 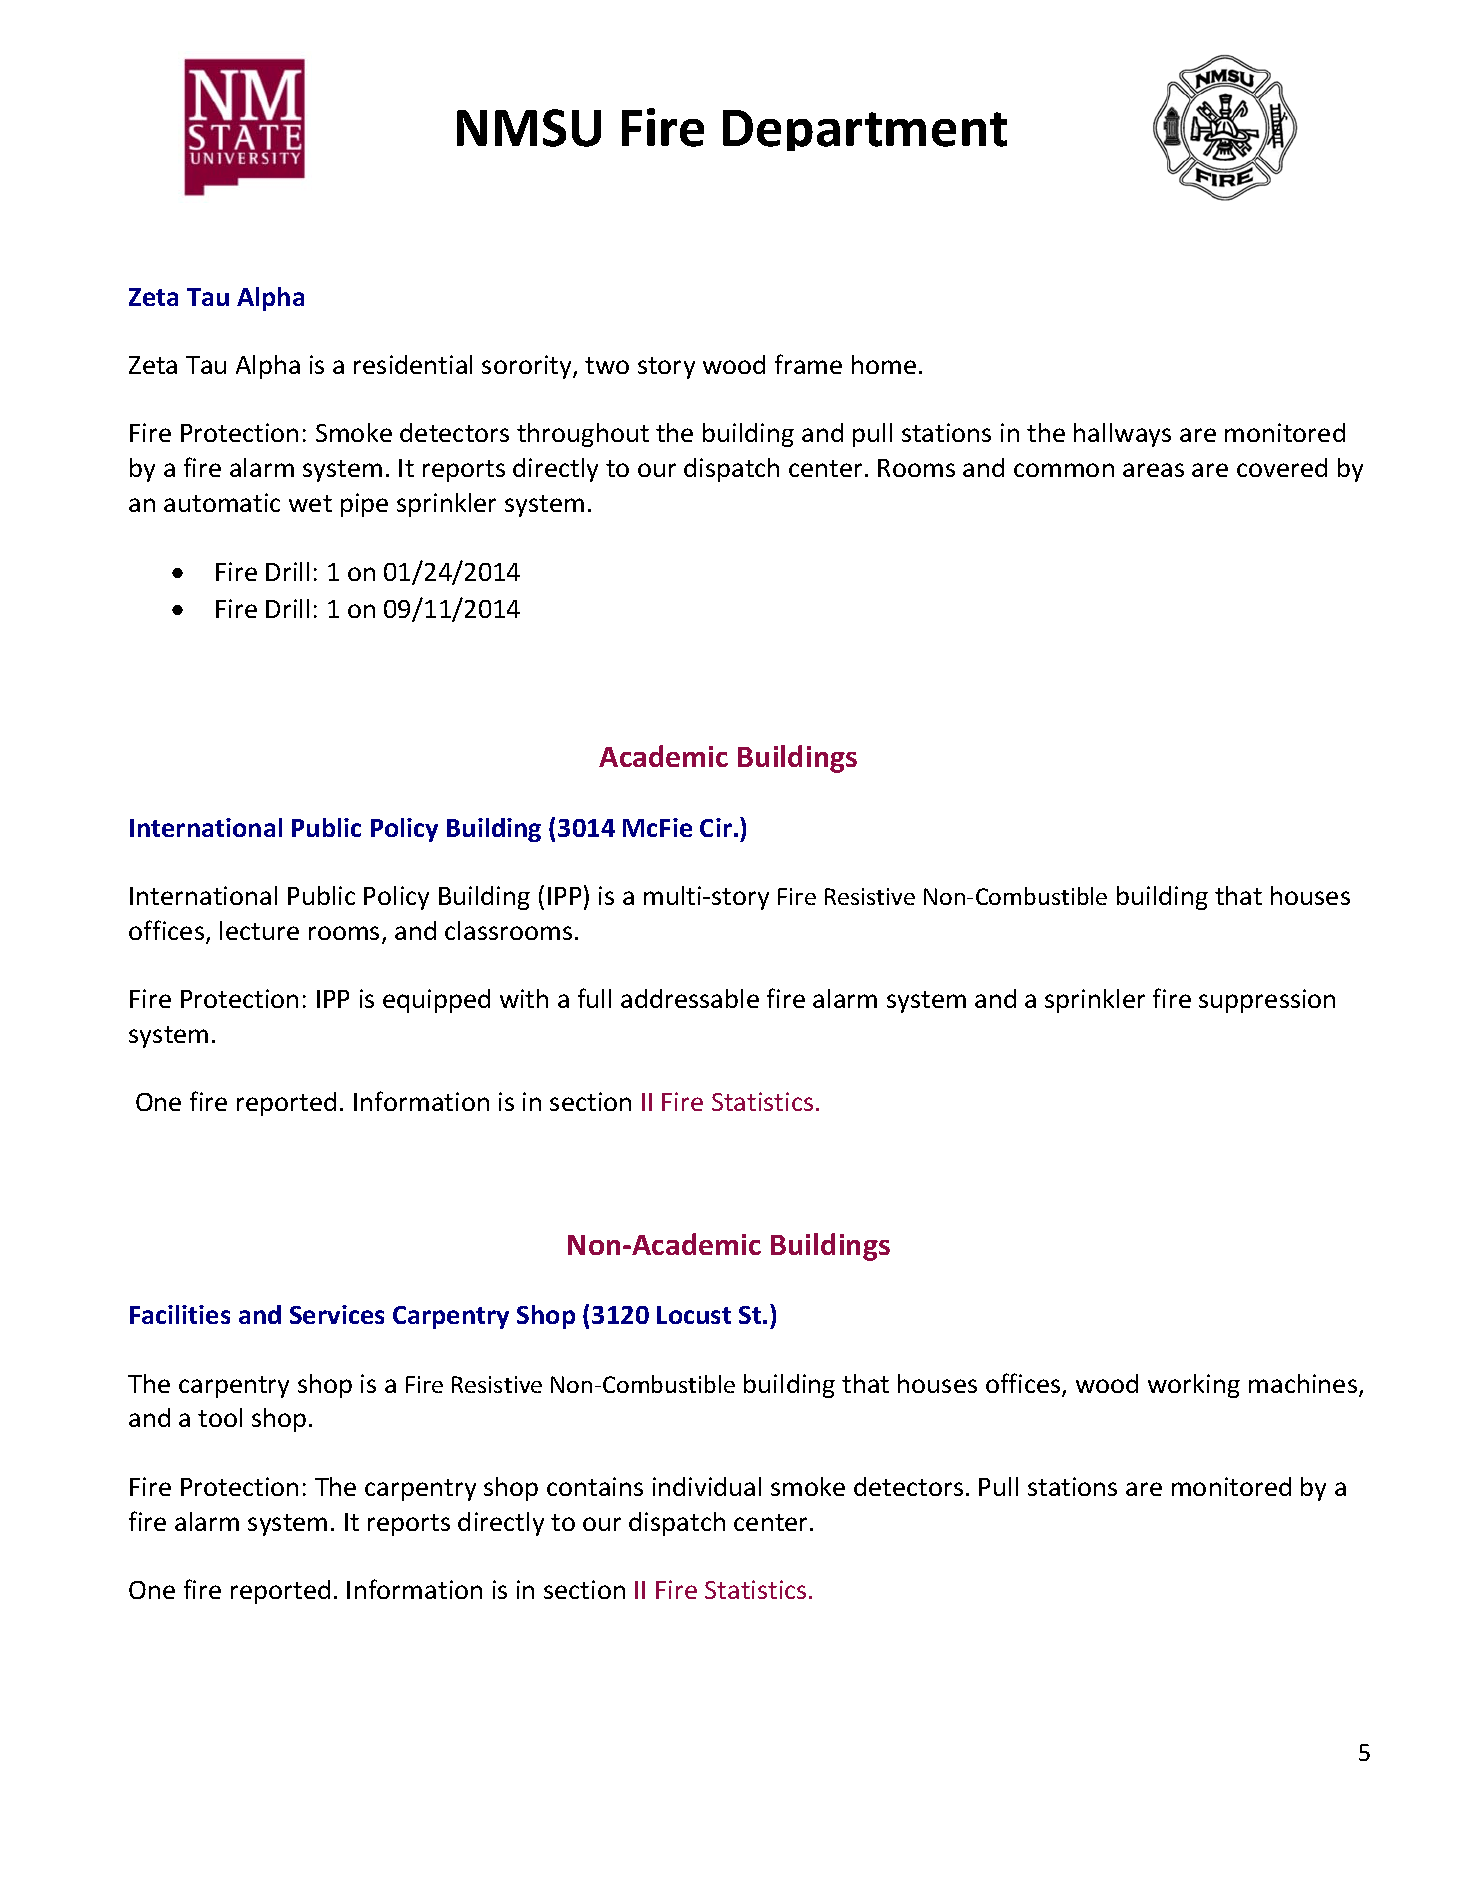 What do you see at coordinates (310, 503) in the screenshot?
I see `wet` at bounding box center [310, 503].
